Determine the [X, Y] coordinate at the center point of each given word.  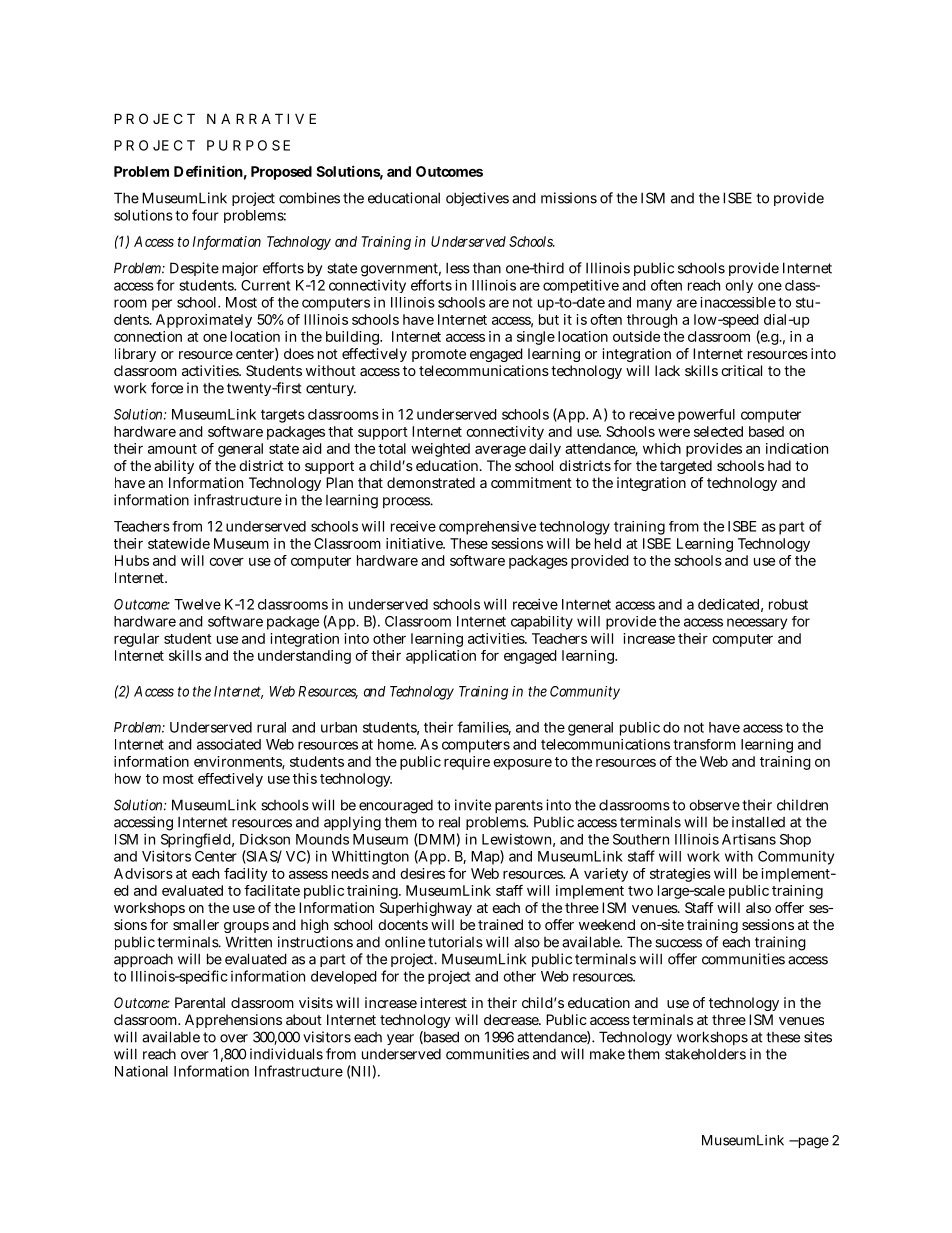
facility [246, 875]
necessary [757, 624]
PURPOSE [248, 145]
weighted [440, 450]
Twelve [197, 604]
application [441, 657]
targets [283, 416]
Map [485, 858]
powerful [706, 416]
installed [758, 822]
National [141, 1071]
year [400, 1039]
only [739, 286]
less [458, 268]
